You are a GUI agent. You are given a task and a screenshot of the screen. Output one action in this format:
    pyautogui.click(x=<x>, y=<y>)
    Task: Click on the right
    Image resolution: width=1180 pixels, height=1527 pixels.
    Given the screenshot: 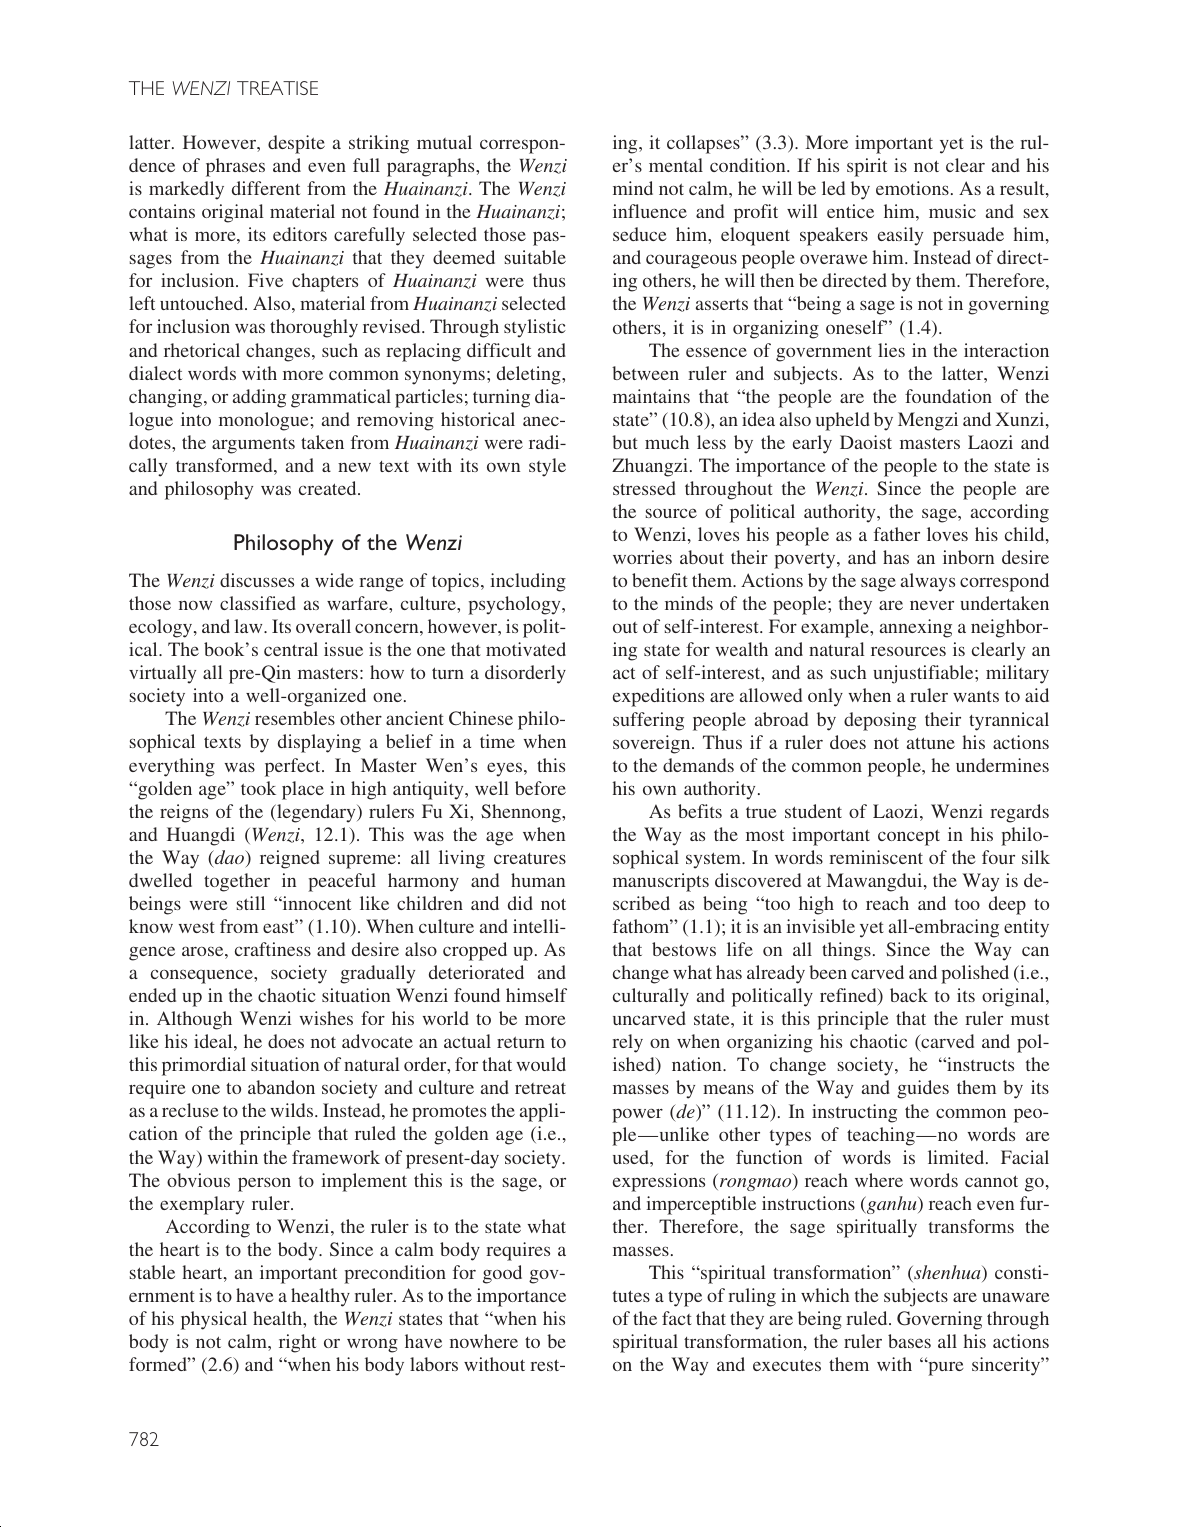 What is the action you would take?
    pyautogui.click(x=297, y=1343)
